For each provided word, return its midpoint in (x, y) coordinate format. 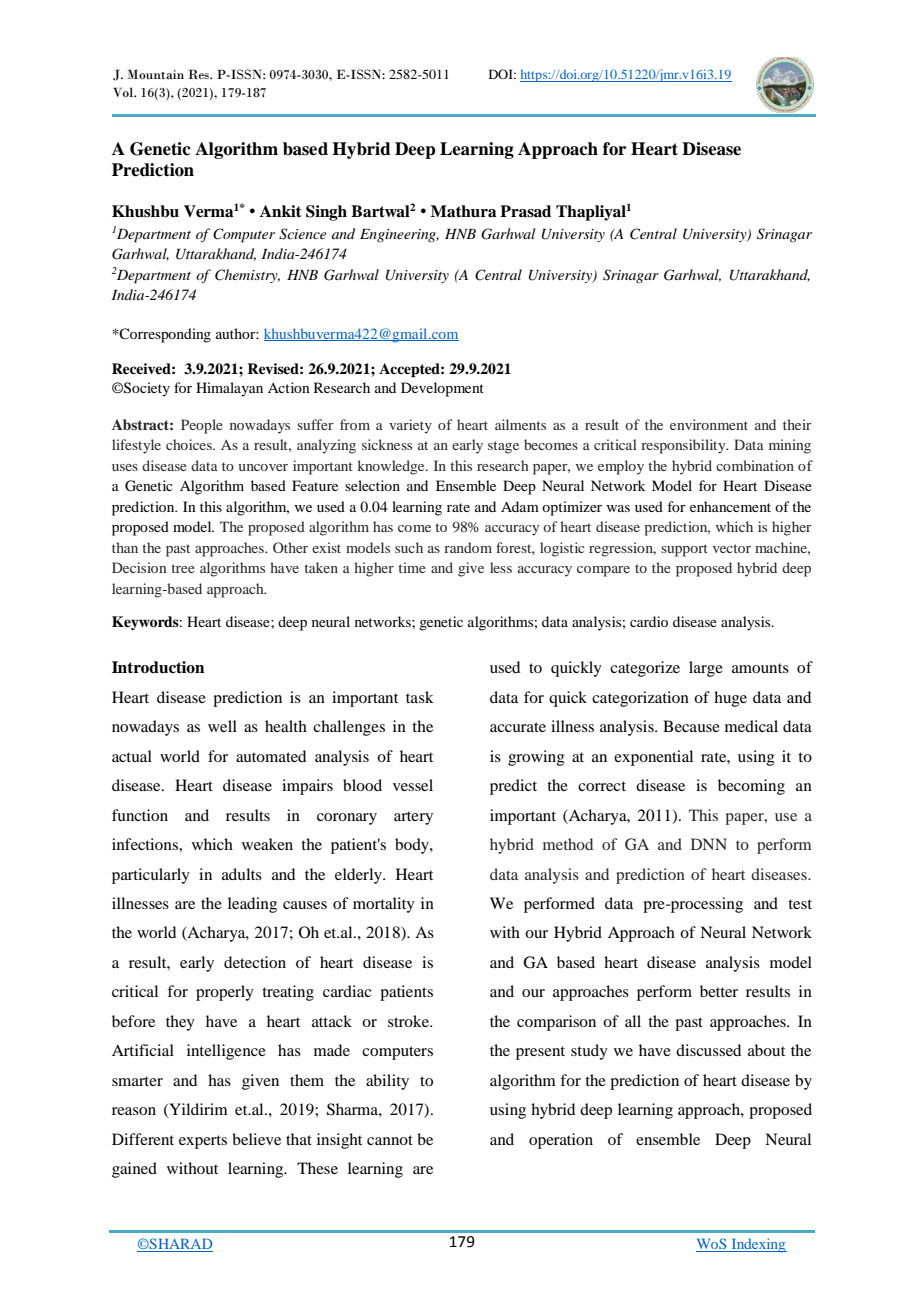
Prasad (525, 211)
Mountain (155, 74)
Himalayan (229, 389)
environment (709, 424)
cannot (390, 1140)
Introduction (158, 667)
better (719, 991)
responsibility (684, 446)
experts (203, 1142)
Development (442, 389)
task (420, 697)
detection (255, 962)
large (706, 669)
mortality (384, 905)
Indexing (758, 1245)
